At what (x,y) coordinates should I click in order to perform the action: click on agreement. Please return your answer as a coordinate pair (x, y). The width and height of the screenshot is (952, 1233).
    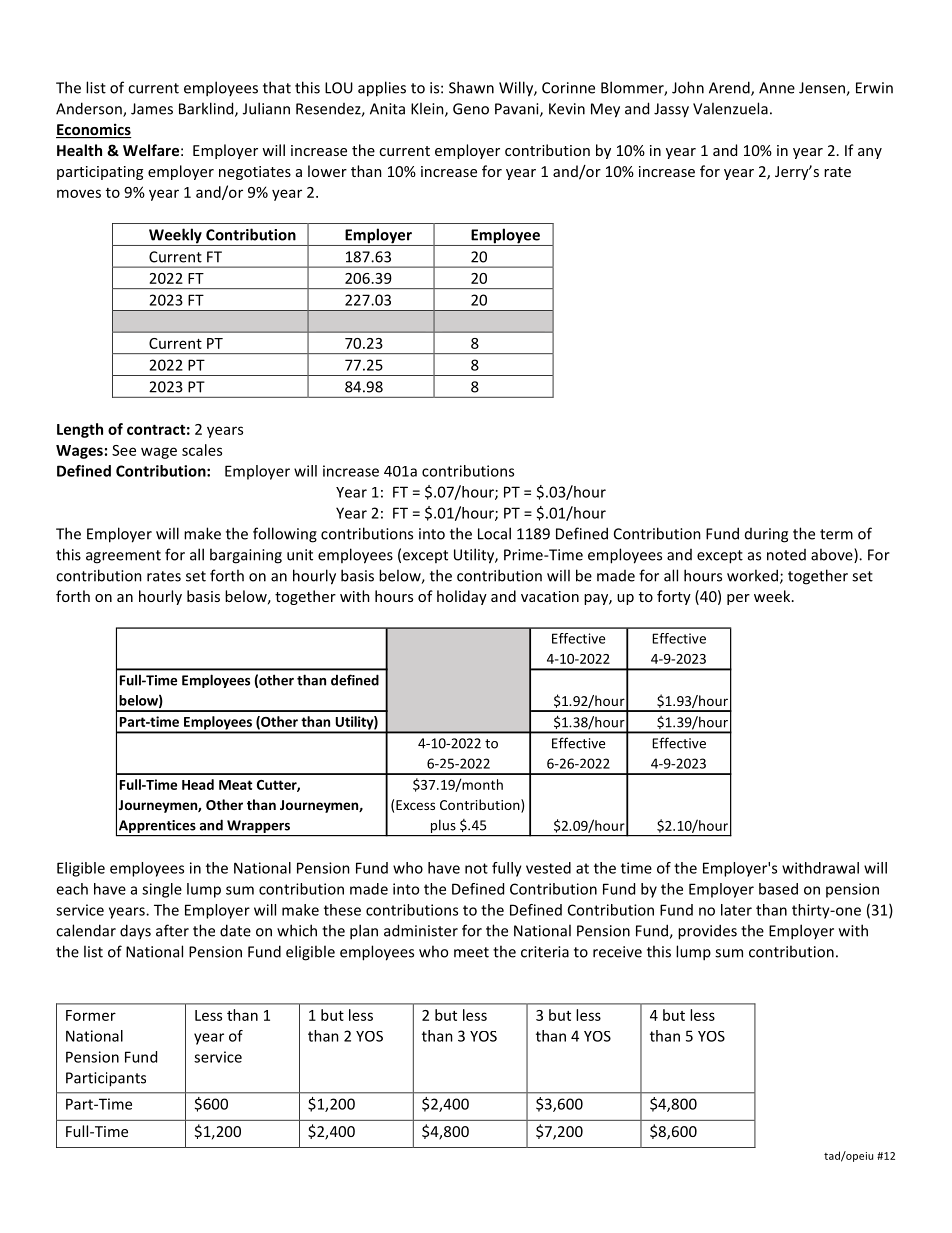
    Looking at the image, I should click on (123, 557).
